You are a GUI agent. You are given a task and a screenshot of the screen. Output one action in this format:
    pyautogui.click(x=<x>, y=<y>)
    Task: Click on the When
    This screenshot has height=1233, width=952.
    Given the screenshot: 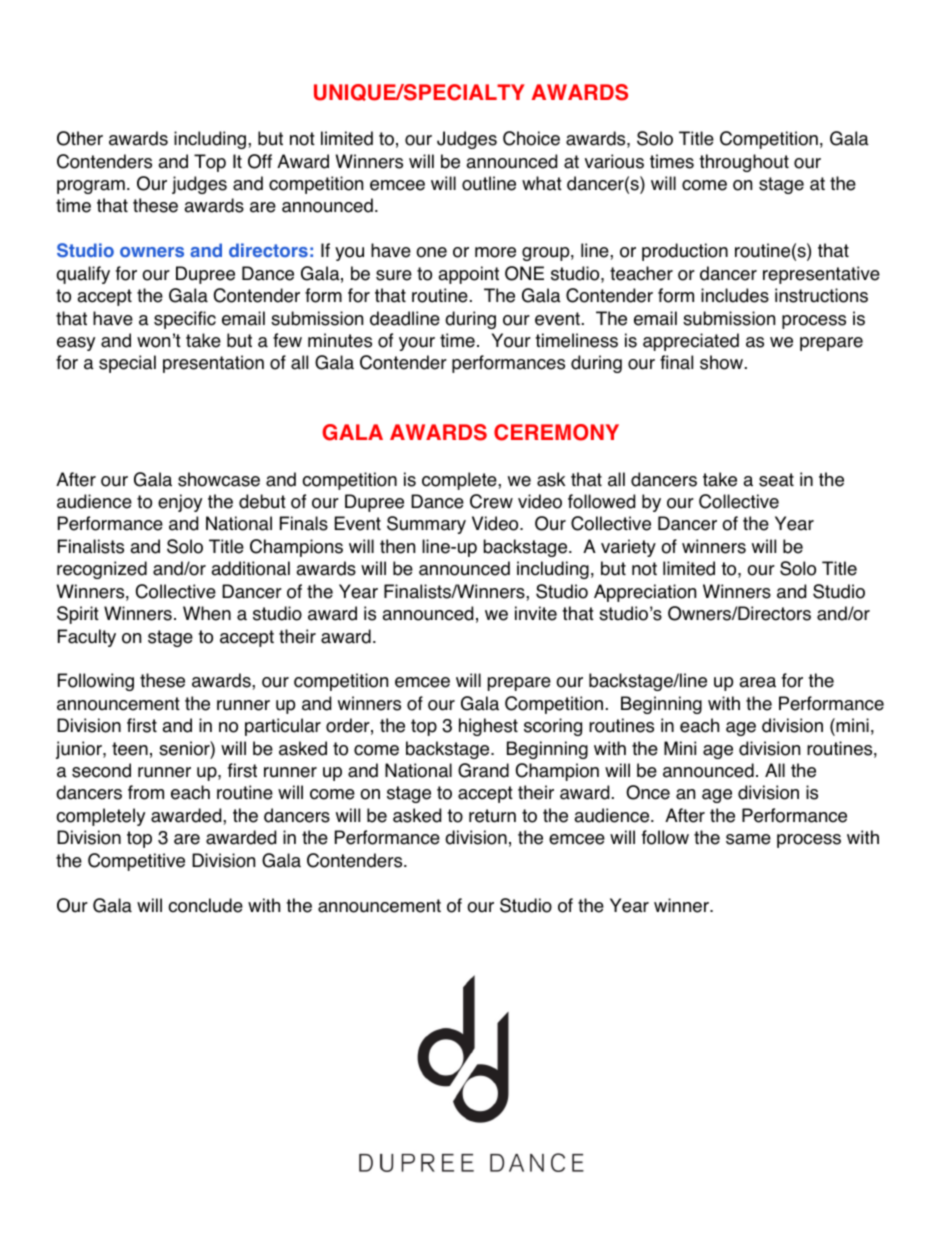 What is the action you would take?
    pyautogui.click(x=207, y=613)
